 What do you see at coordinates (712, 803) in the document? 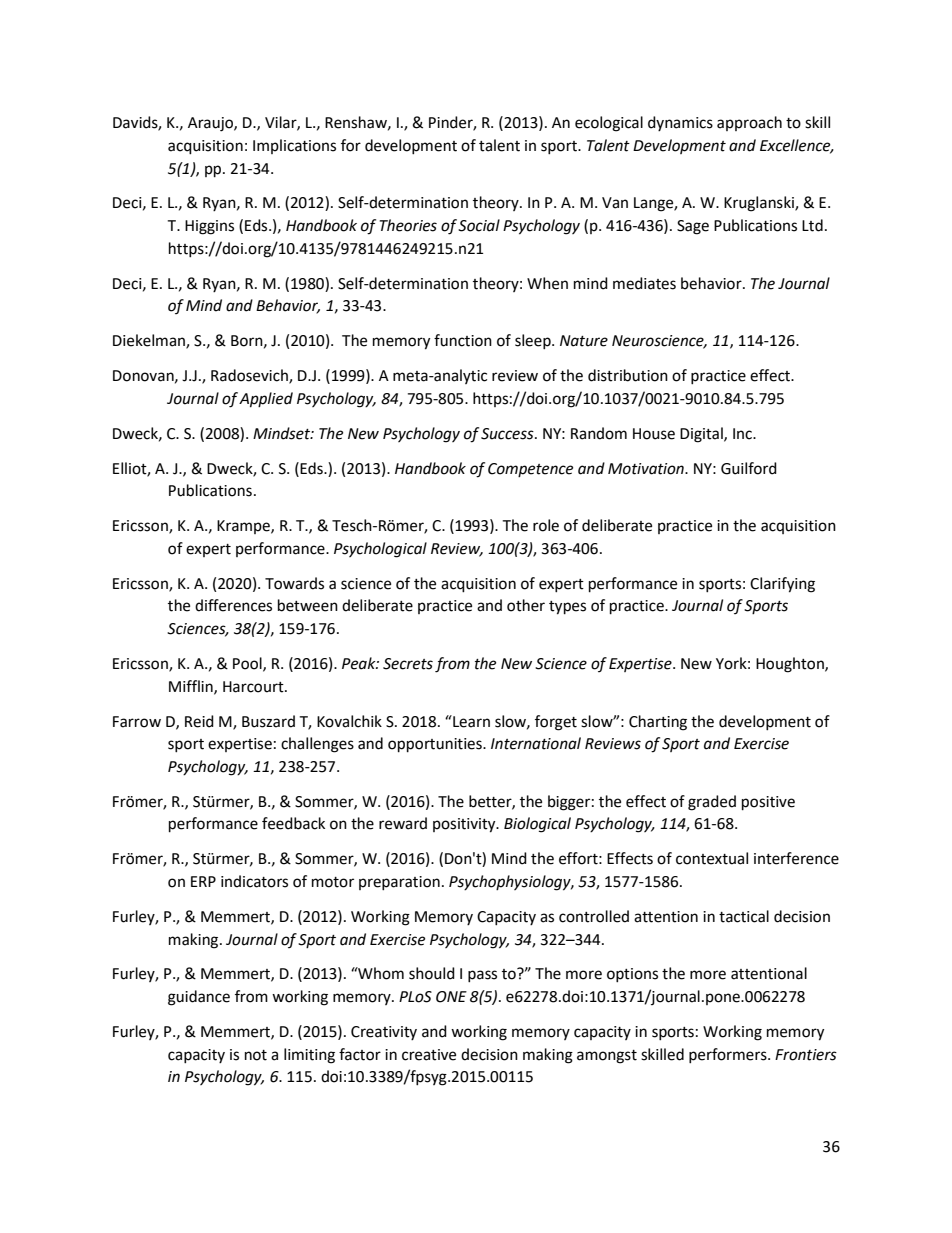
I see `graded` at bounding box center [712, 803].
